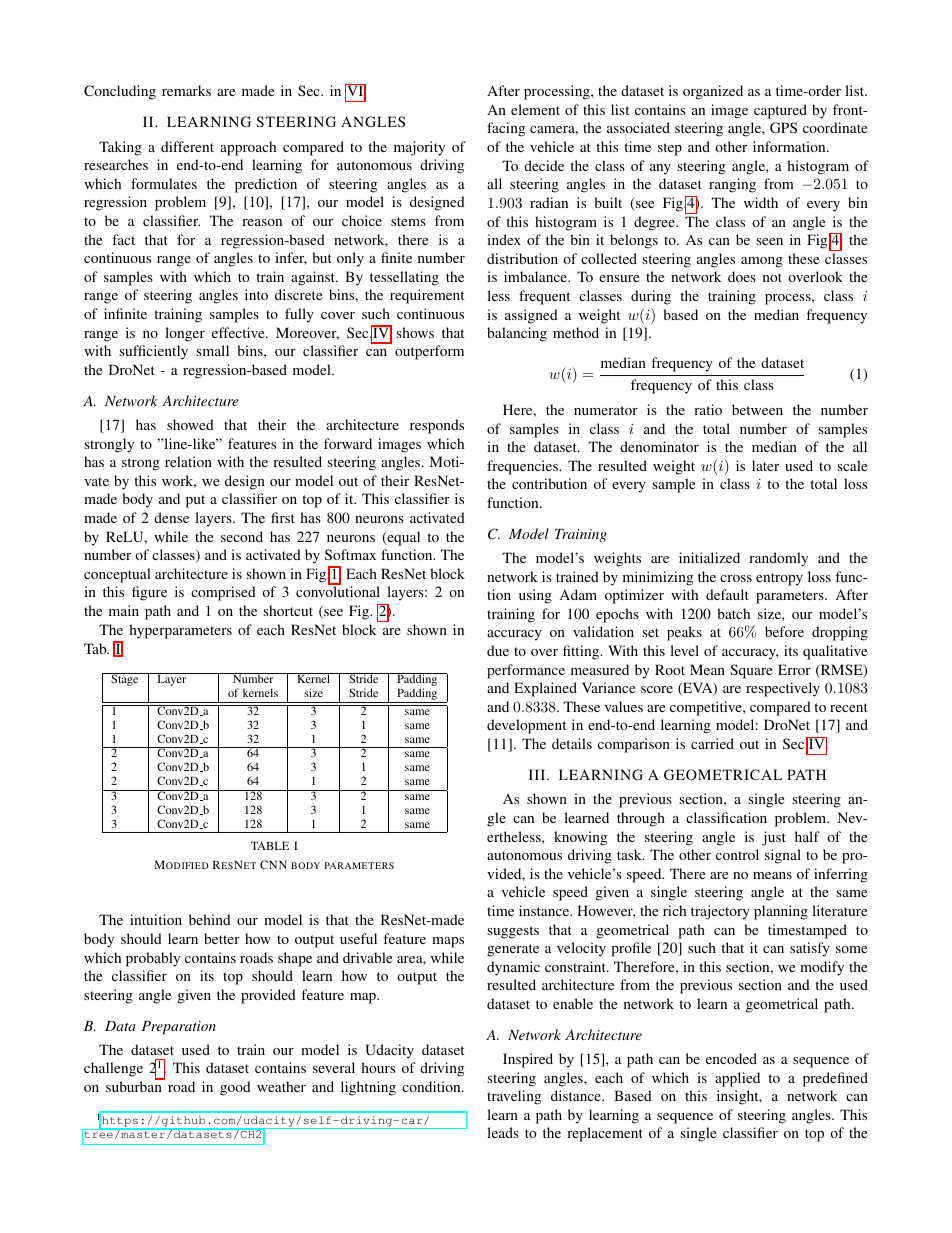 This page has height=1233, width=952. I want to click on GPS, so click(783, 127).
